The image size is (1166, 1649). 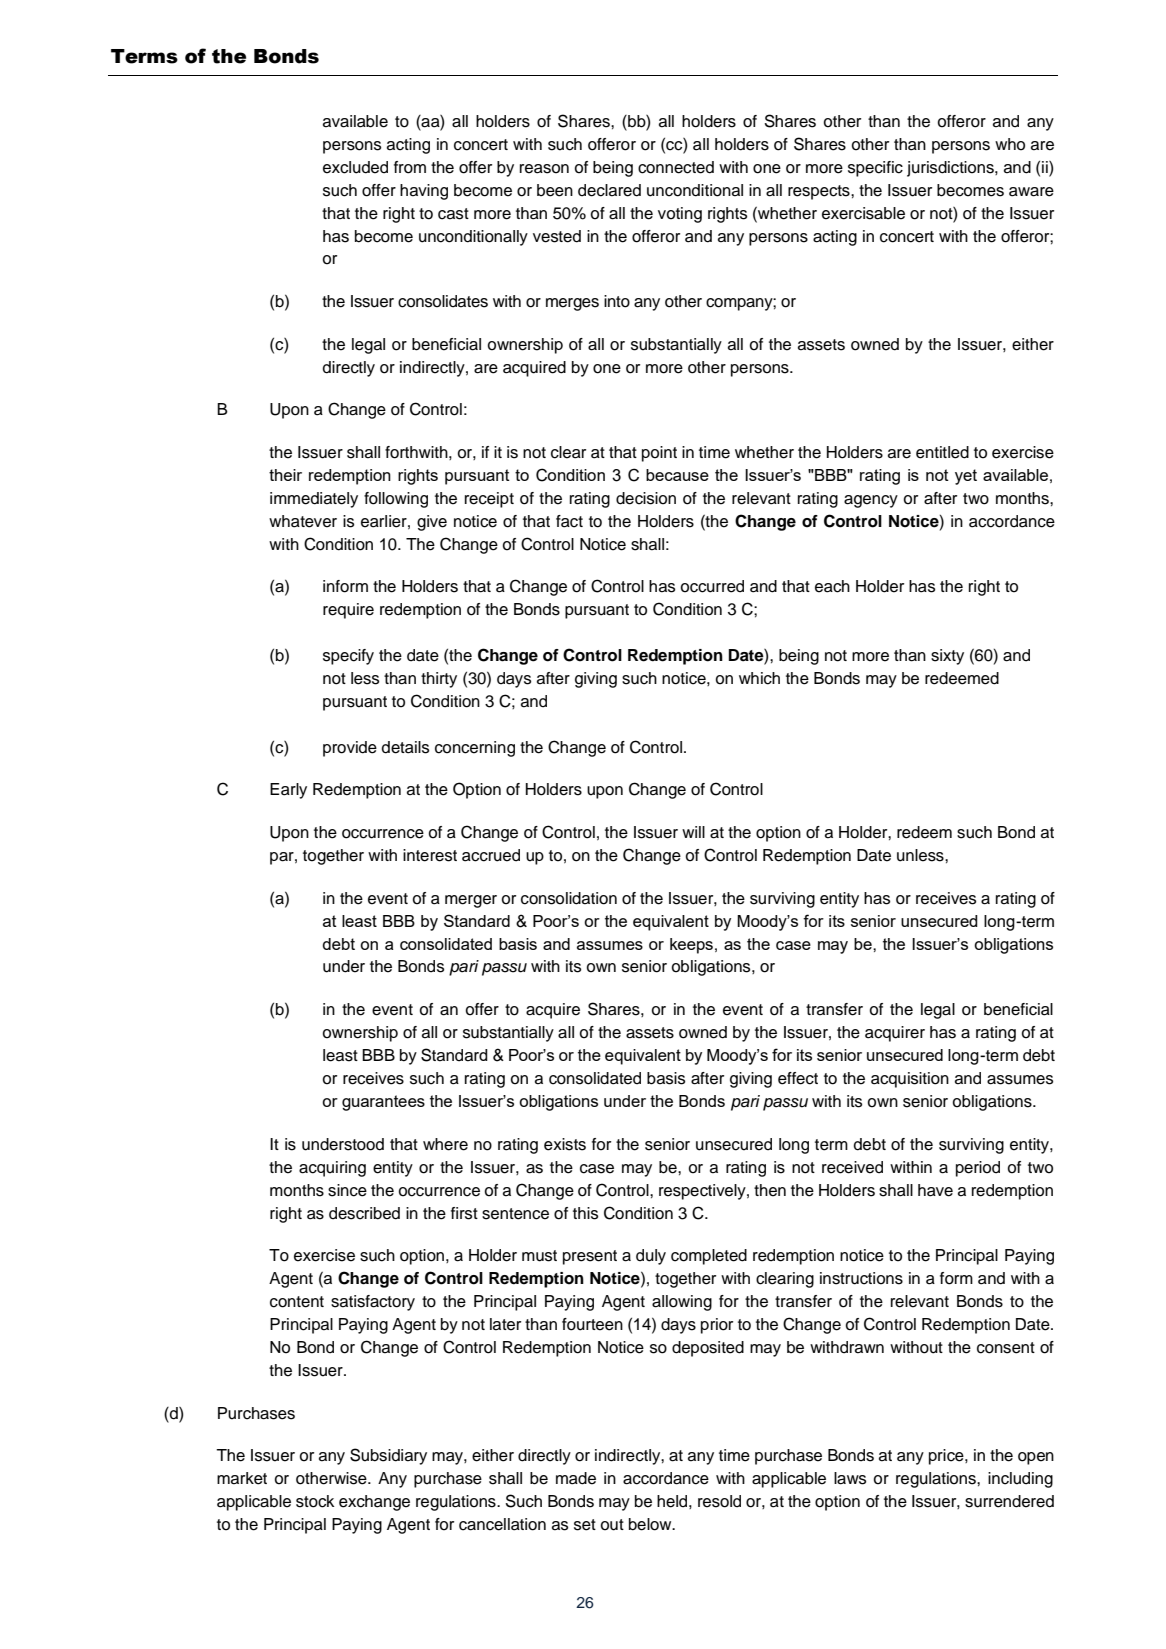 I want to click on below, so click(x=651, y=1524).
